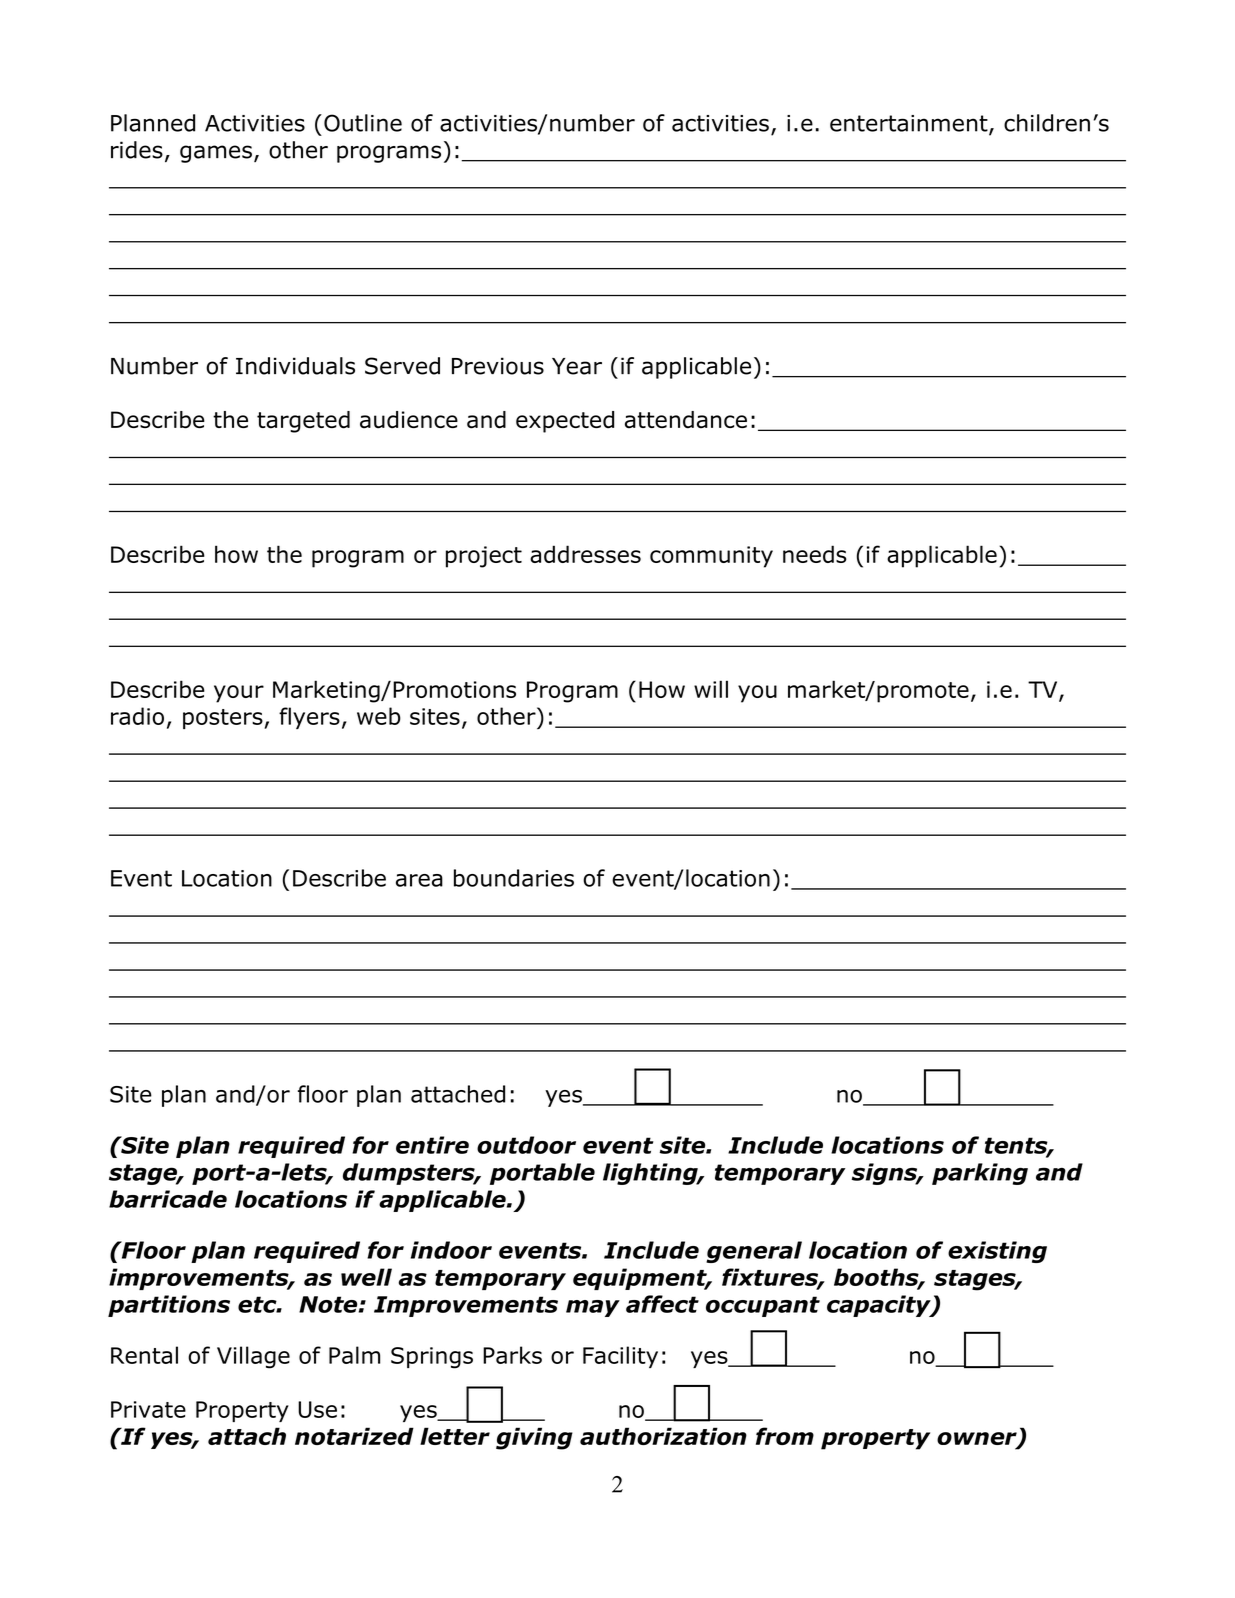 The width and height of the document is (1235, 1598). Describe the element at coordinates (224, 719) in the document. I see `posters` at that location.
